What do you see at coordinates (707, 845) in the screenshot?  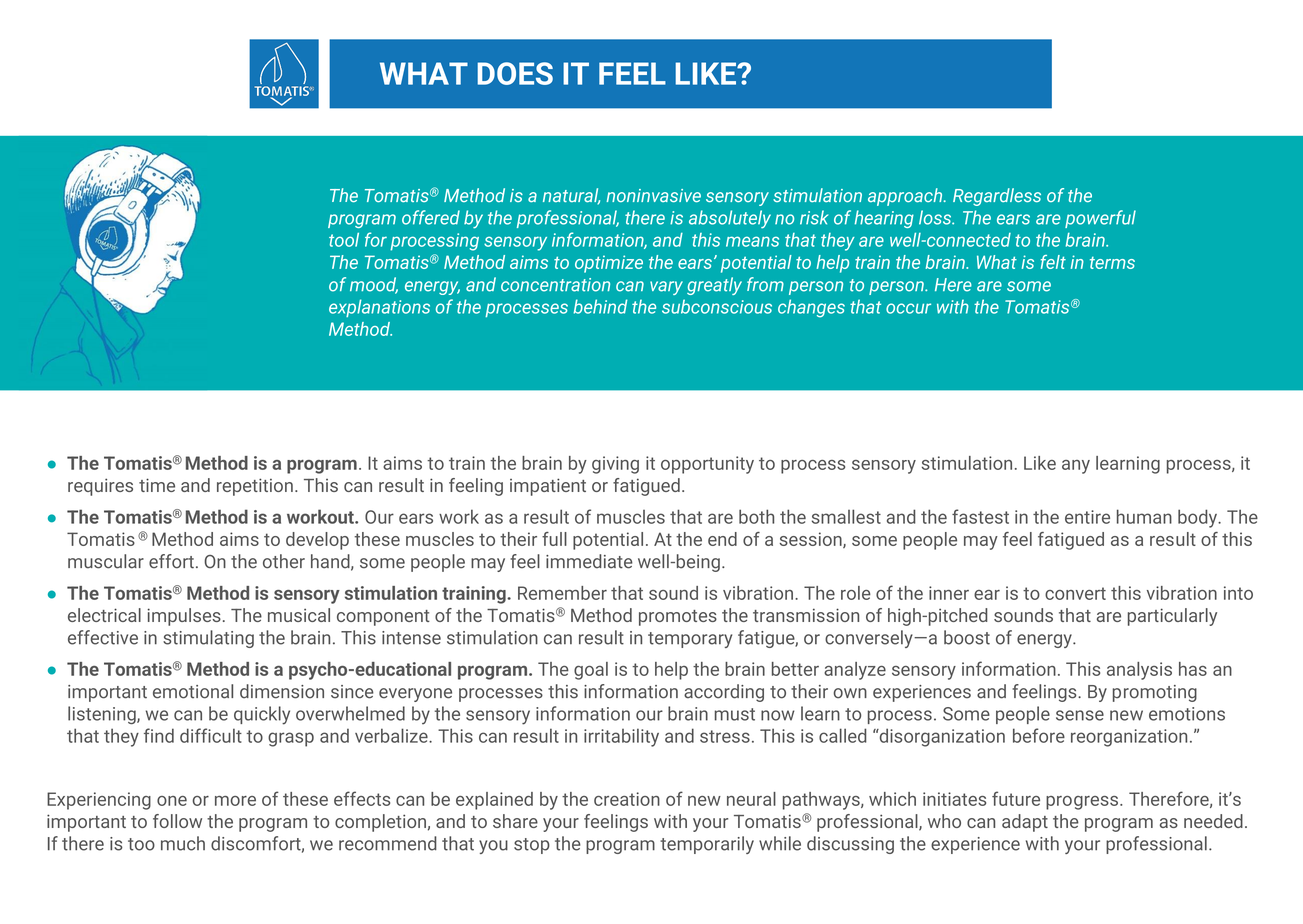 I see `temporarily` at bounding box center [707, 845].
